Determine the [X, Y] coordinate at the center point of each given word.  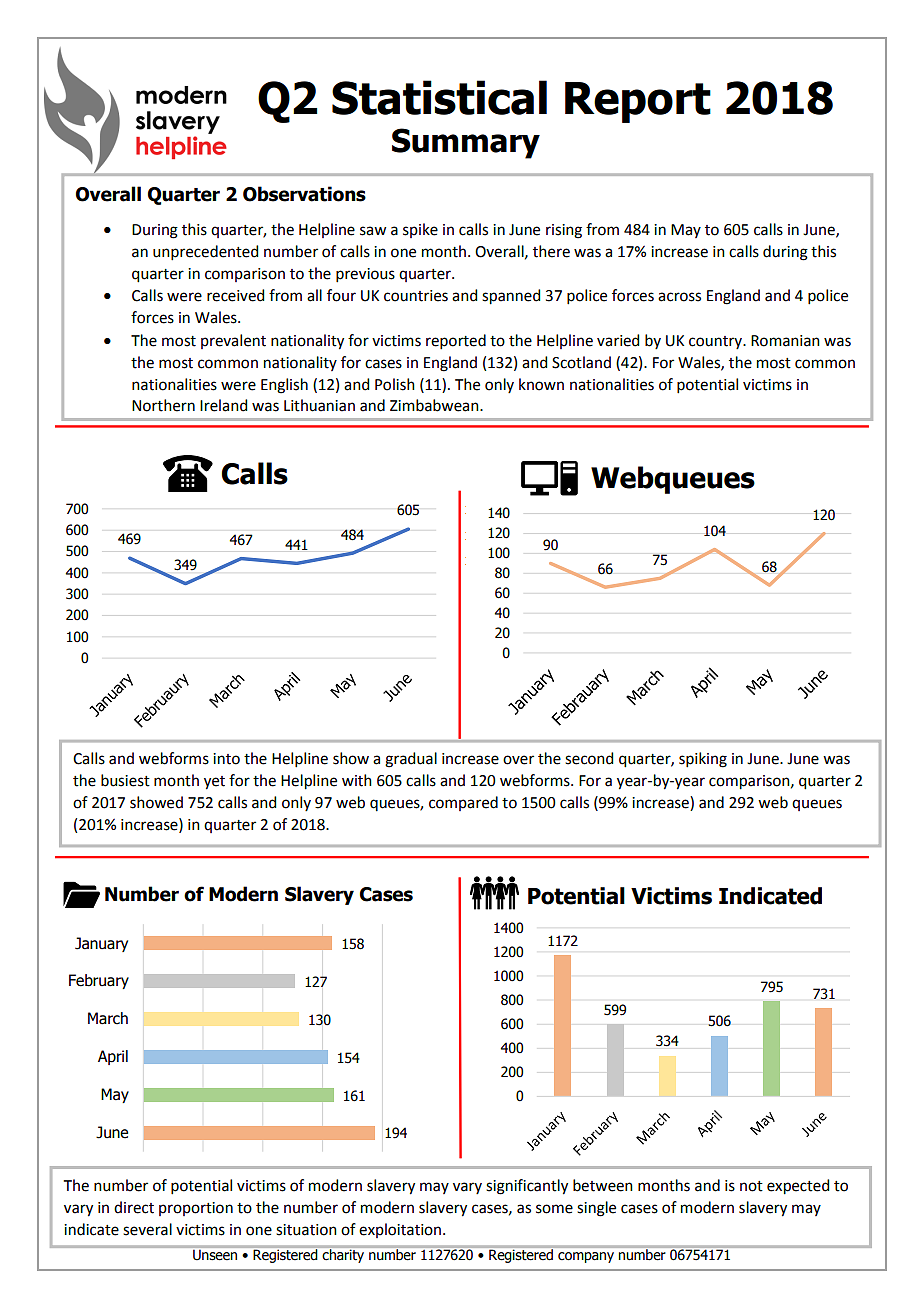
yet [214, 783]
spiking [703, 760]
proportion [196, 1209]
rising [564, 231]
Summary [466, 143]
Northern [163, 405]
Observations [304, 194]
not [751, 1186]
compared [463, 803]
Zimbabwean [435, 405]
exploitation [401, 1230]
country [717, 342]
